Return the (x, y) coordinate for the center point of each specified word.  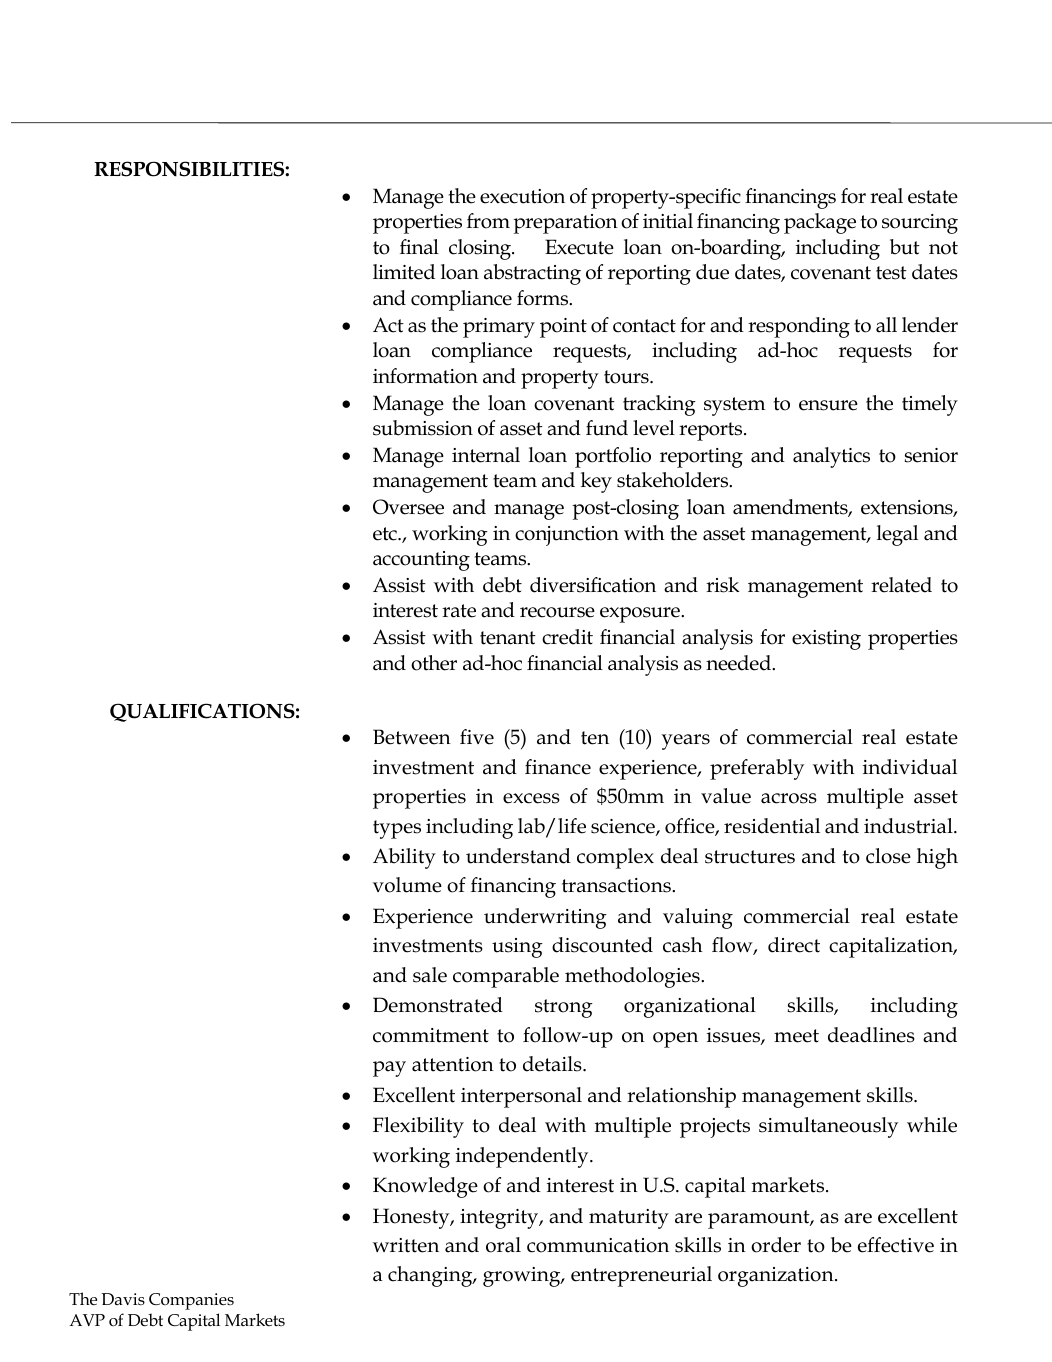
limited (404, 272)
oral (503, 1245)
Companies (191, 1301)
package (820, 223)
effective (896, 1245)
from (488, 221)
